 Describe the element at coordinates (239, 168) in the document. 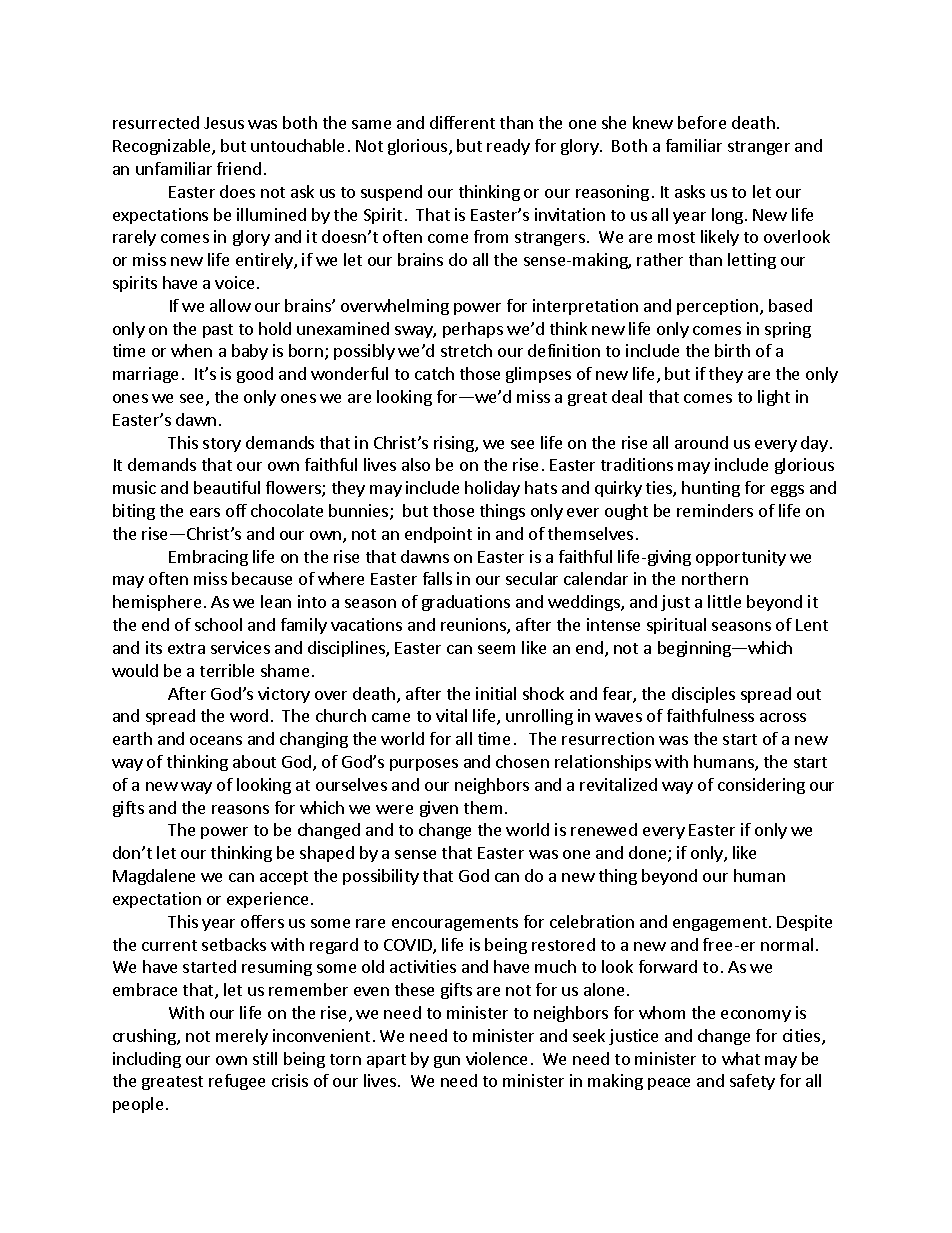

I see `friend` at that location.
